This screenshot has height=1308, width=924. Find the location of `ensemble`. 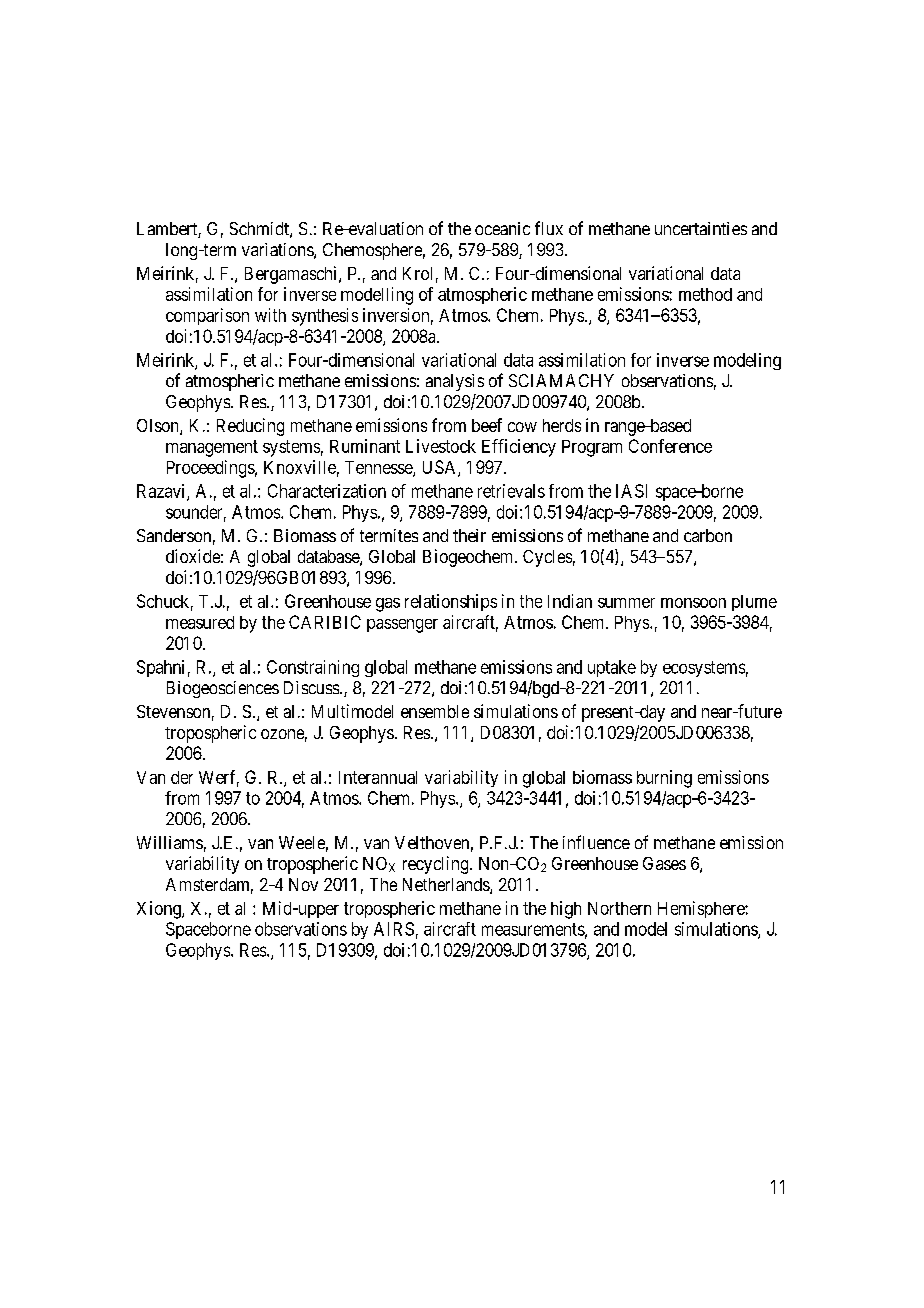

ensemble is located at coordinates (435, 711).
